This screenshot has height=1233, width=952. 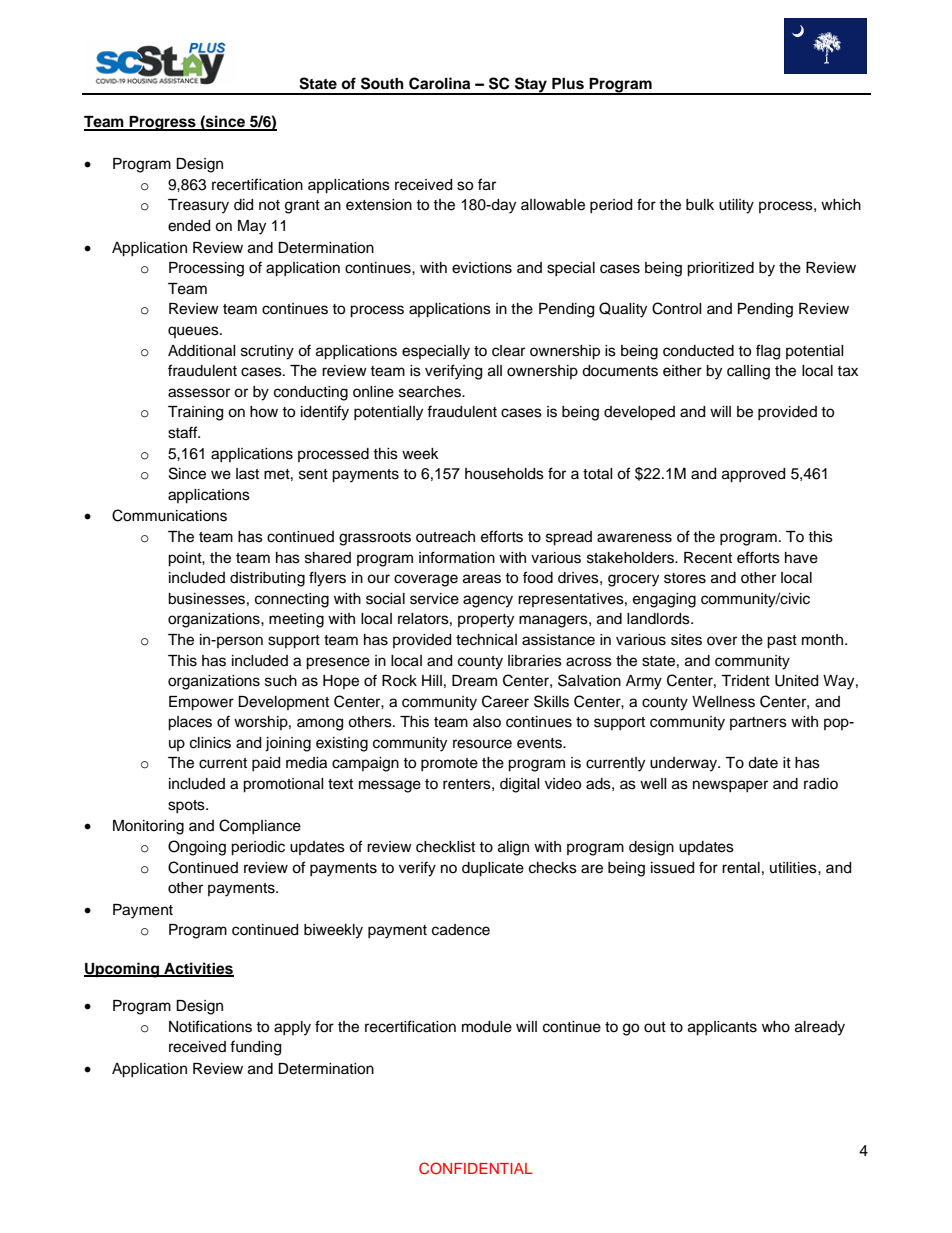 I want to click on property, so click(x=486, y=621).
